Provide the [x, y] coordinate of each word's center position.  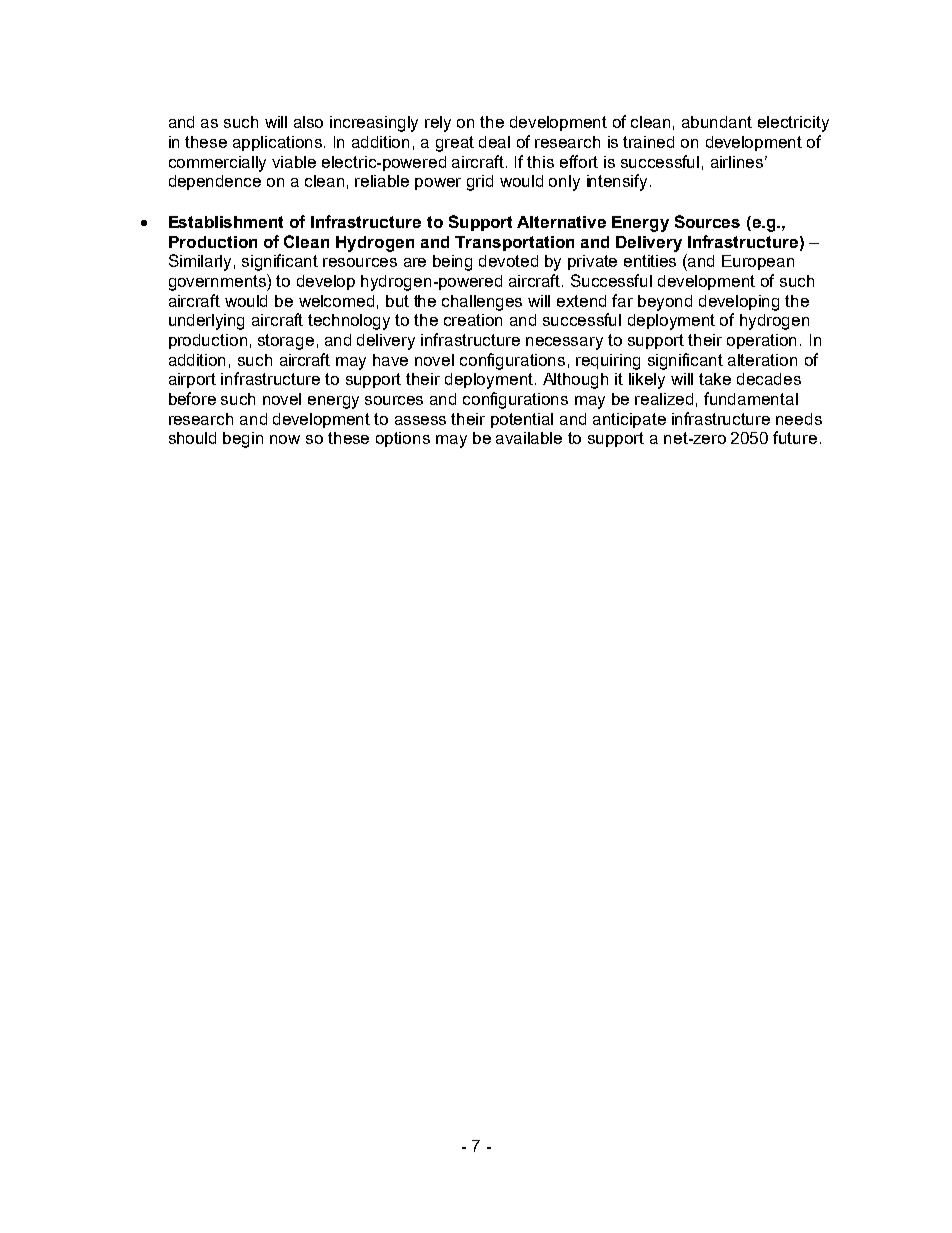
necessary [564, 343]
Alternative [561, 222]
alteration [762, 360]
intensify [619, 182]
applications [279, 143]
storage [286, 342]
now [285, 439]
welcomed [336, 301]
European [758, 262]
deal [494, 142]
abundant [717, 122]
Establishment [226, 222]
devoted [508, 261]
